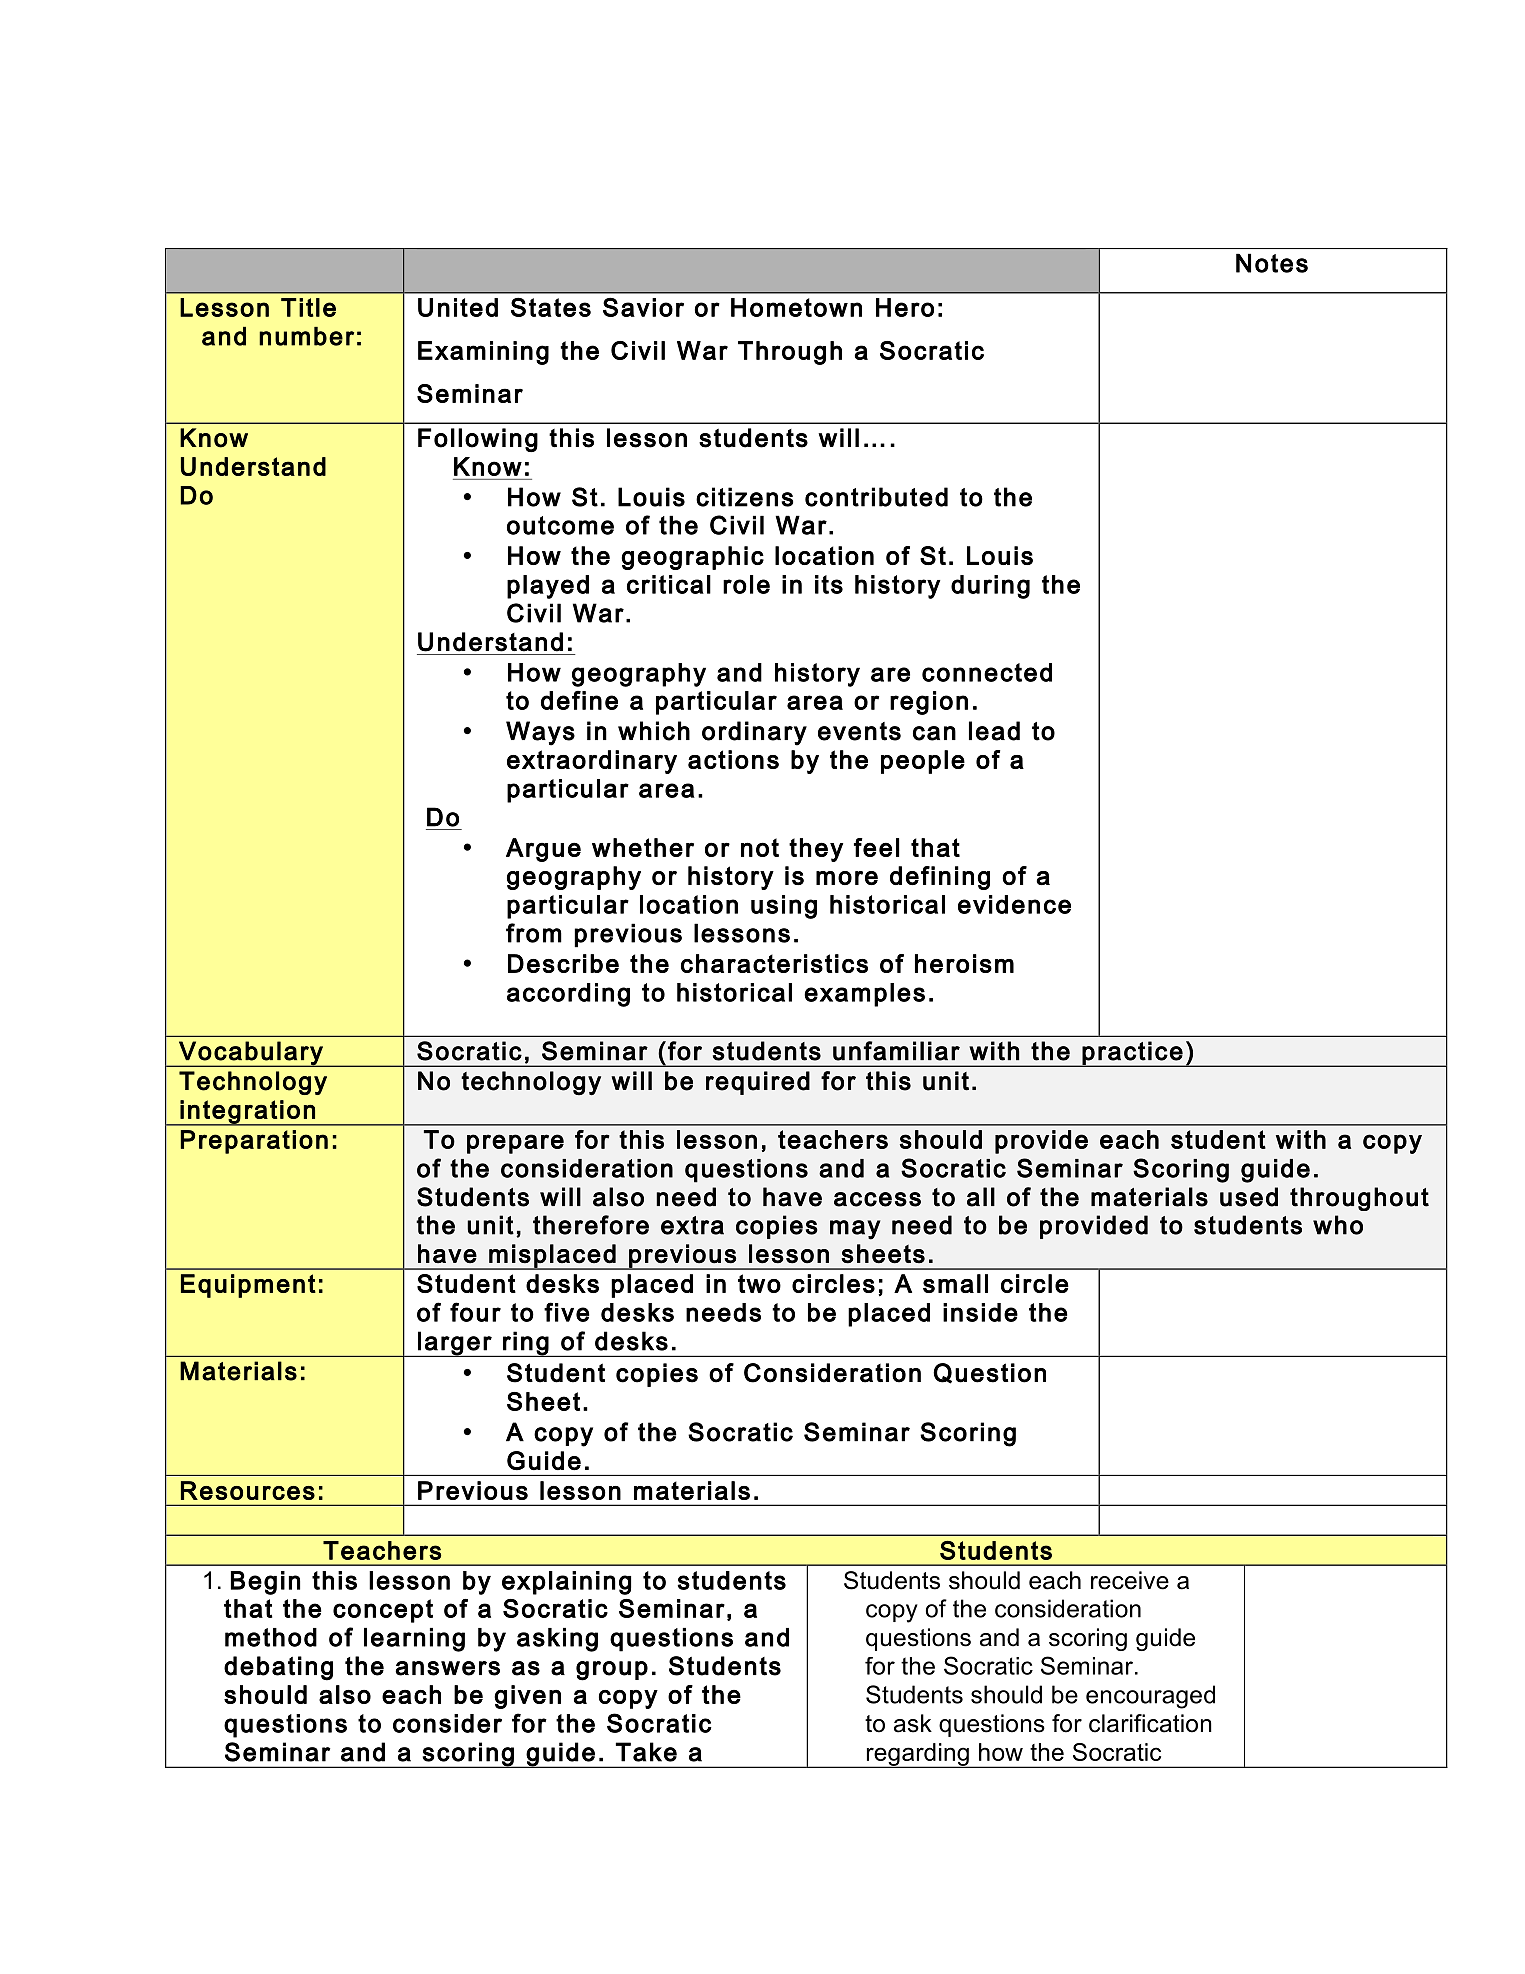 This screenshot has width=1525, height=1974. What do you see at coordinates (733, 759) in the screenshot?
I see `actions` at bounding box center [733, 759].
